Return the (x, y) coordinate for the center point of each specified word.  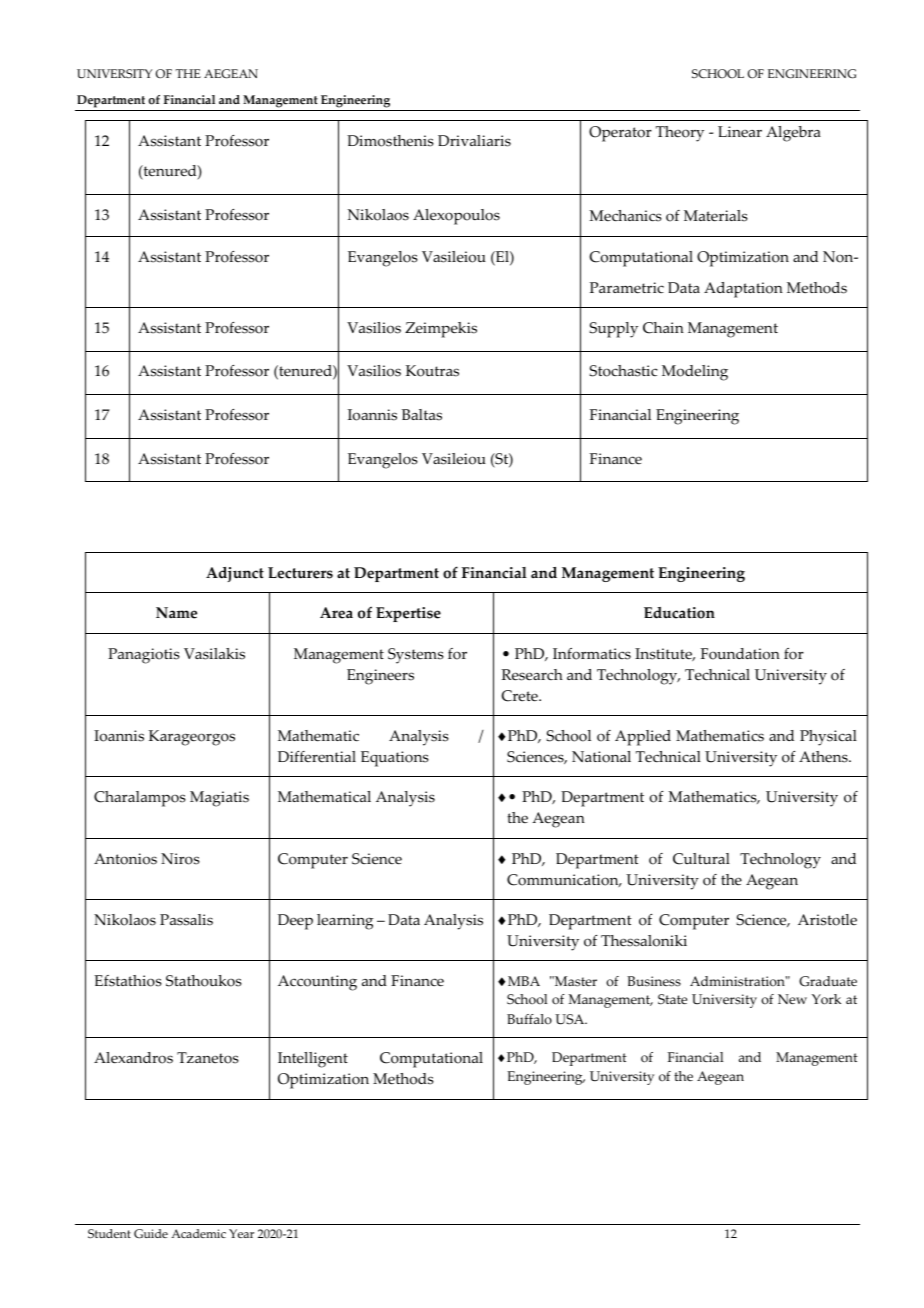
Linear (740, 132)
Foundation (740, 654)
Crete (521, 696)
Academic (198, 1233)
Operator (620, 134)
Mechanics (625, 216)
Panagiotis (144, 656)
